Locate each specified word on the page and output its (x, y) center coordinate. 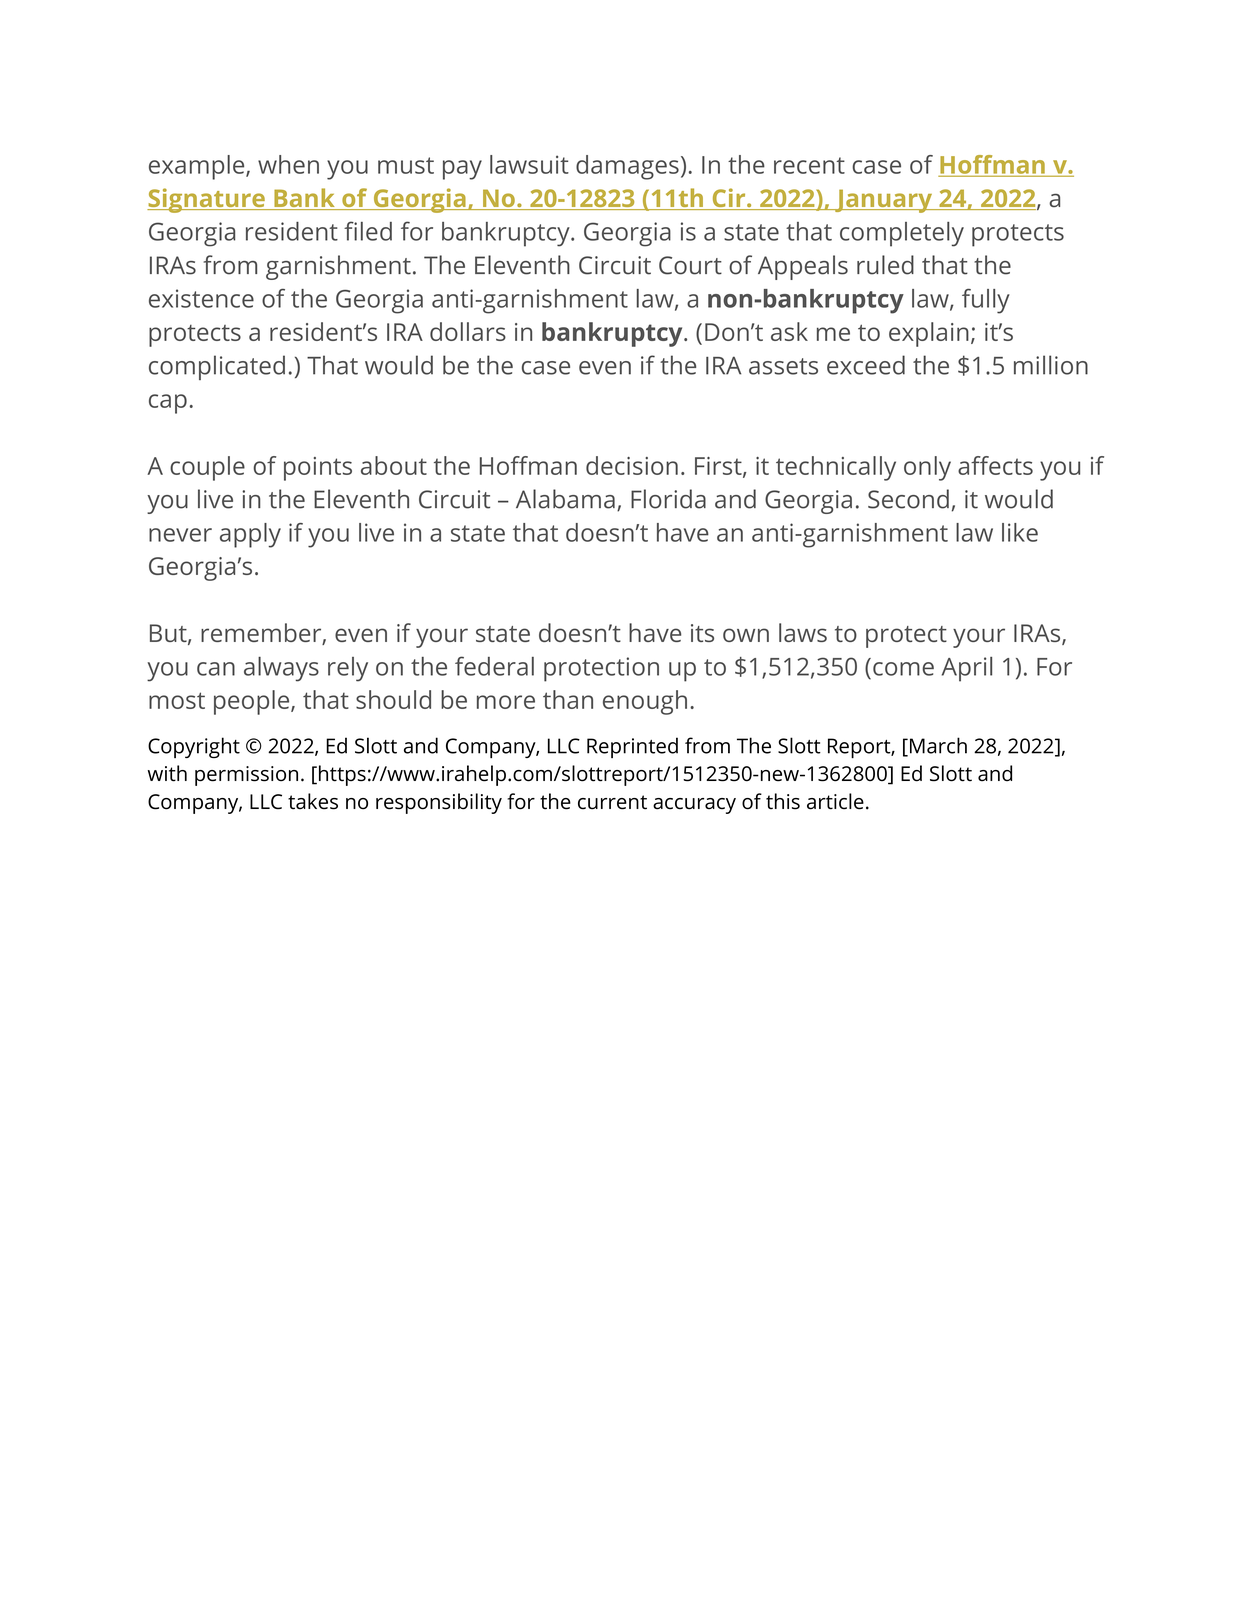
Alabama (565, 499)
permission (246, 776)
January (884, 201)
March (938, 745)
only (927, 468)
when (288, 164)
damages (627, 167)
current (612, 802)
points (318, 469)
